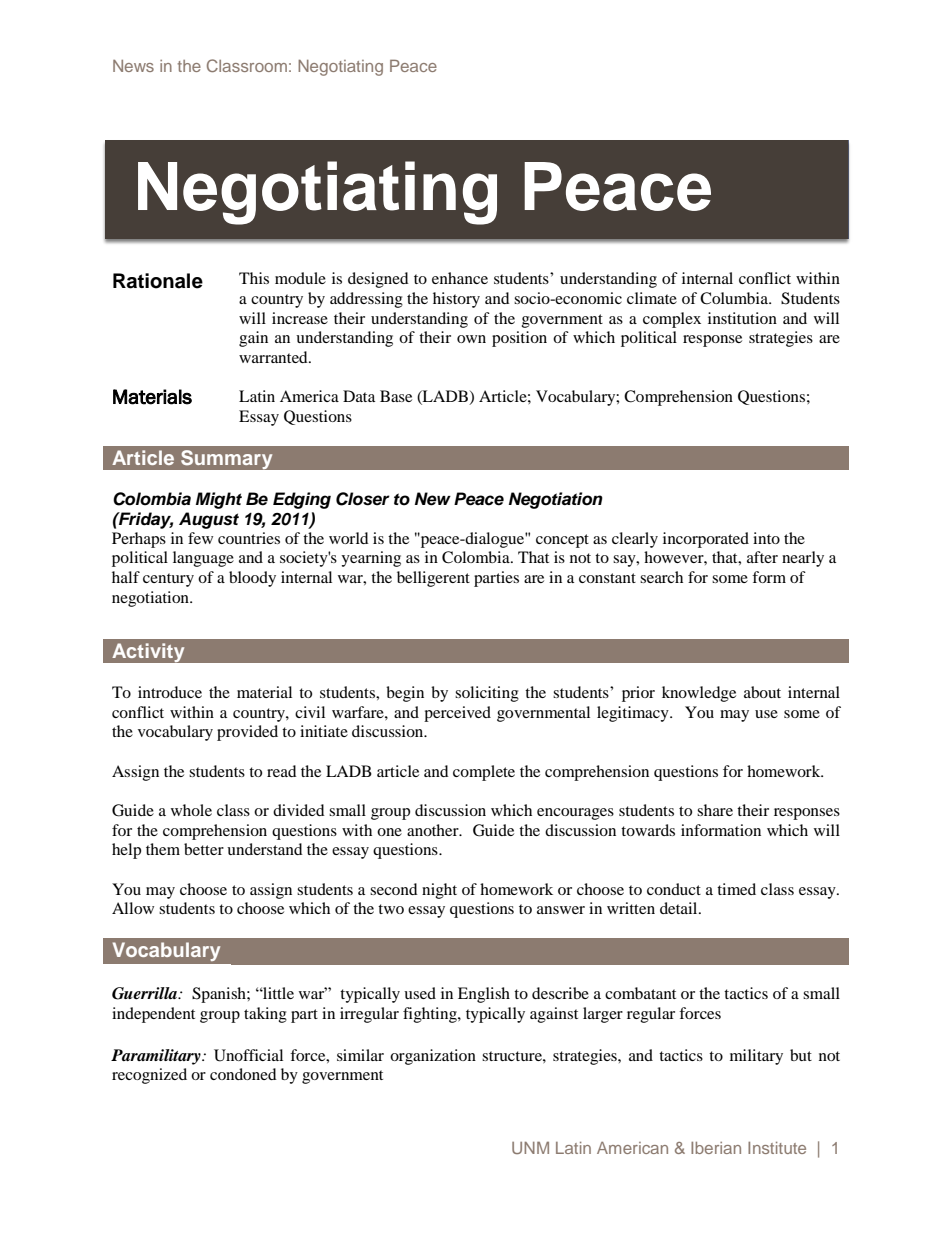 The width and height of the image is (952, 1233). I want to click on search, so click(661, 577).
